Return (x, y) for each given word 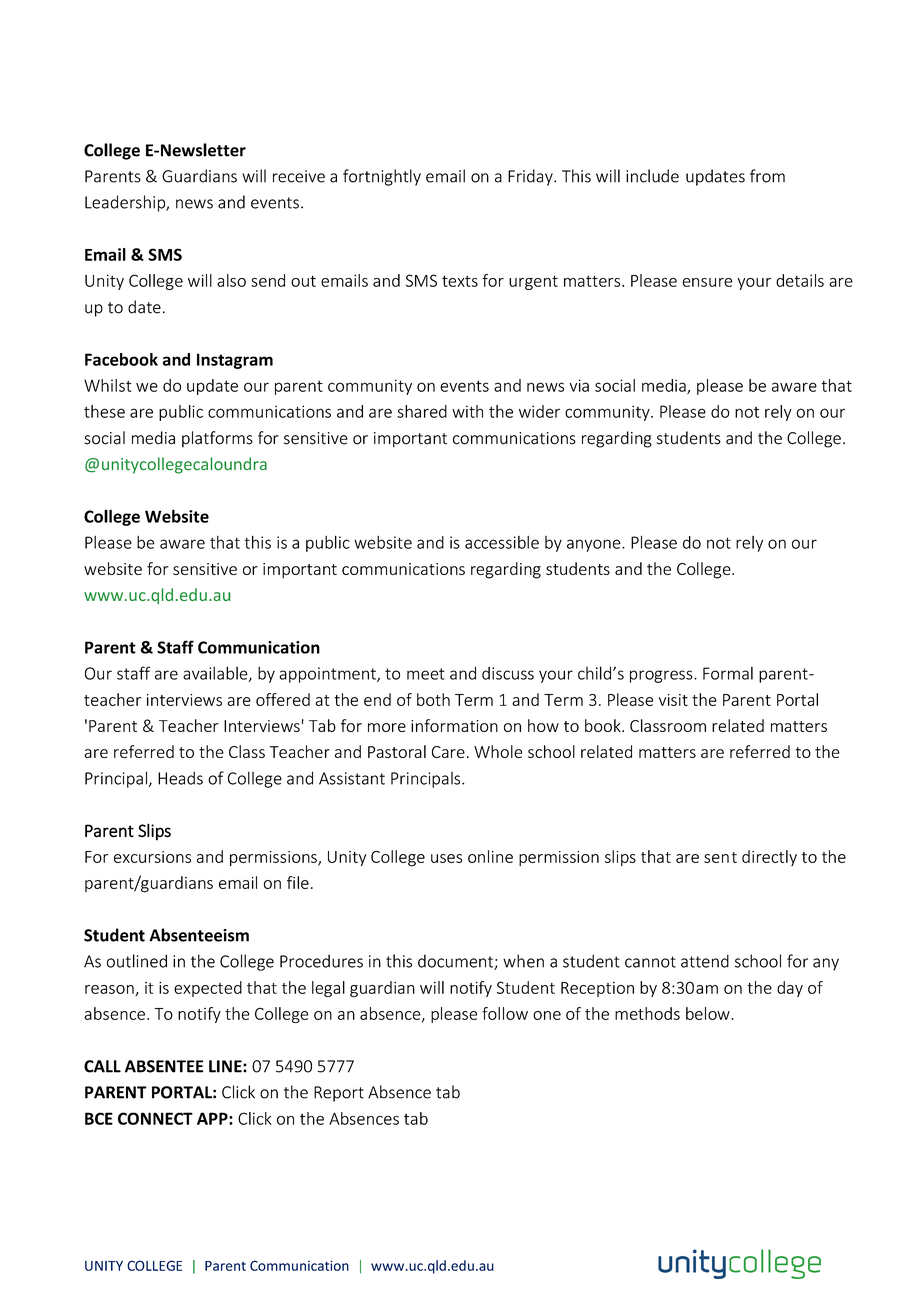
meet (426, 674)
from (767, 176)
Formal (728, 673)
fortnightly (382, 177)
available (216, 674)
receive (299, 176)
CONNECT (155, 1118)
